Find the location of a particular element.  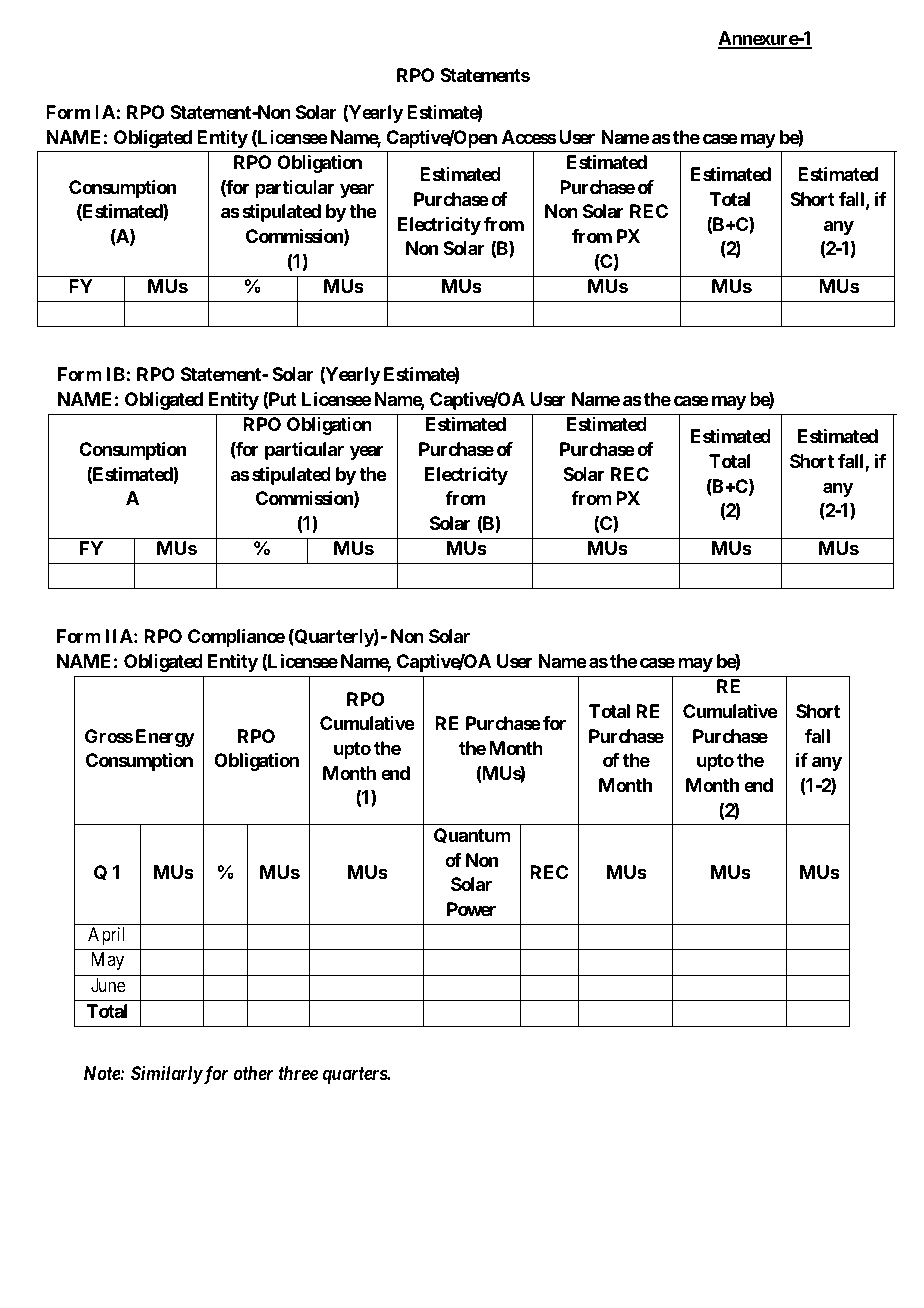

Energy is located at coordinates (165, 738).
